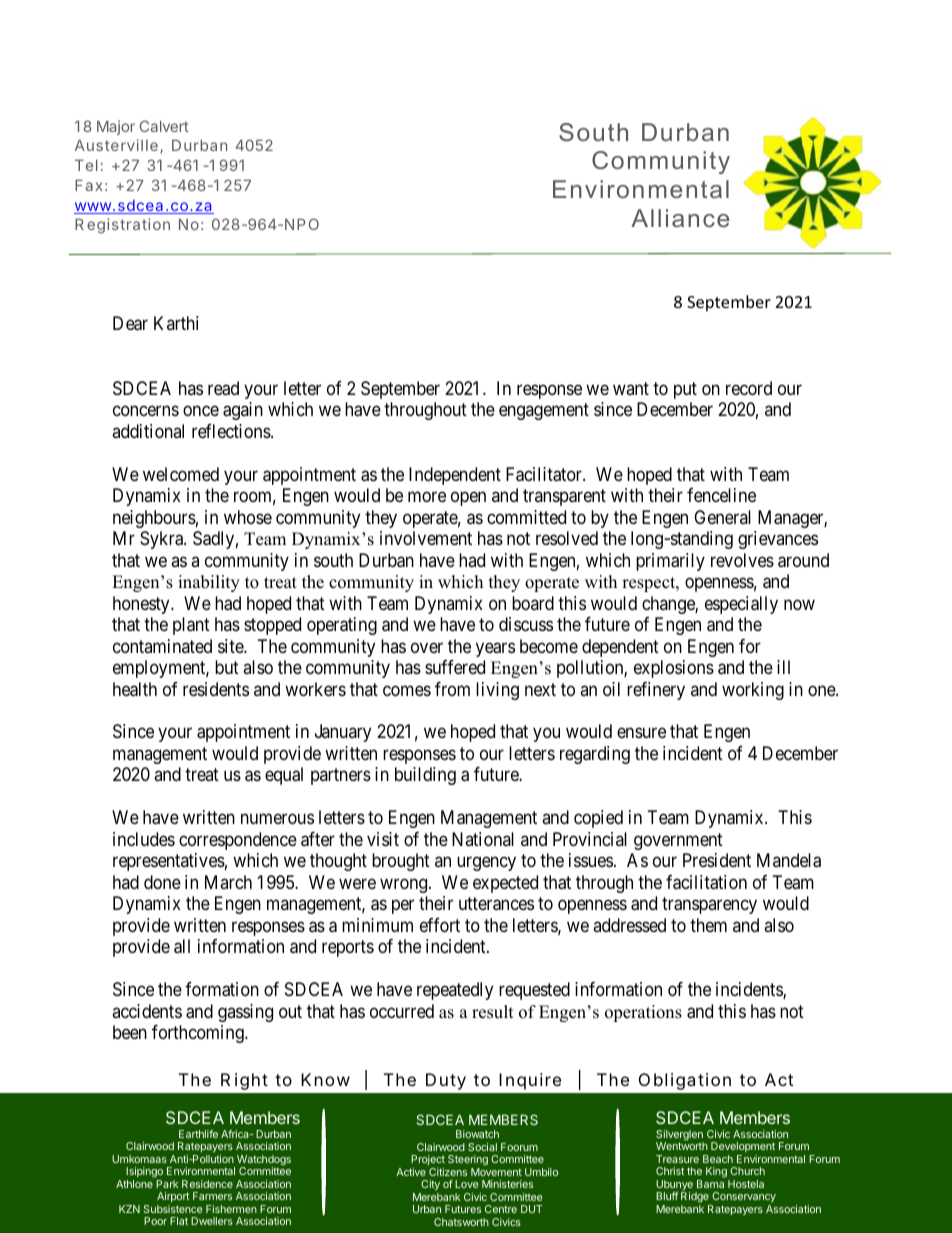 The height and width of the image is (1233, 952). What do you see at coordinates (680, 218) in the image?
I see `Alliance` at bounding box center [680, 218].
